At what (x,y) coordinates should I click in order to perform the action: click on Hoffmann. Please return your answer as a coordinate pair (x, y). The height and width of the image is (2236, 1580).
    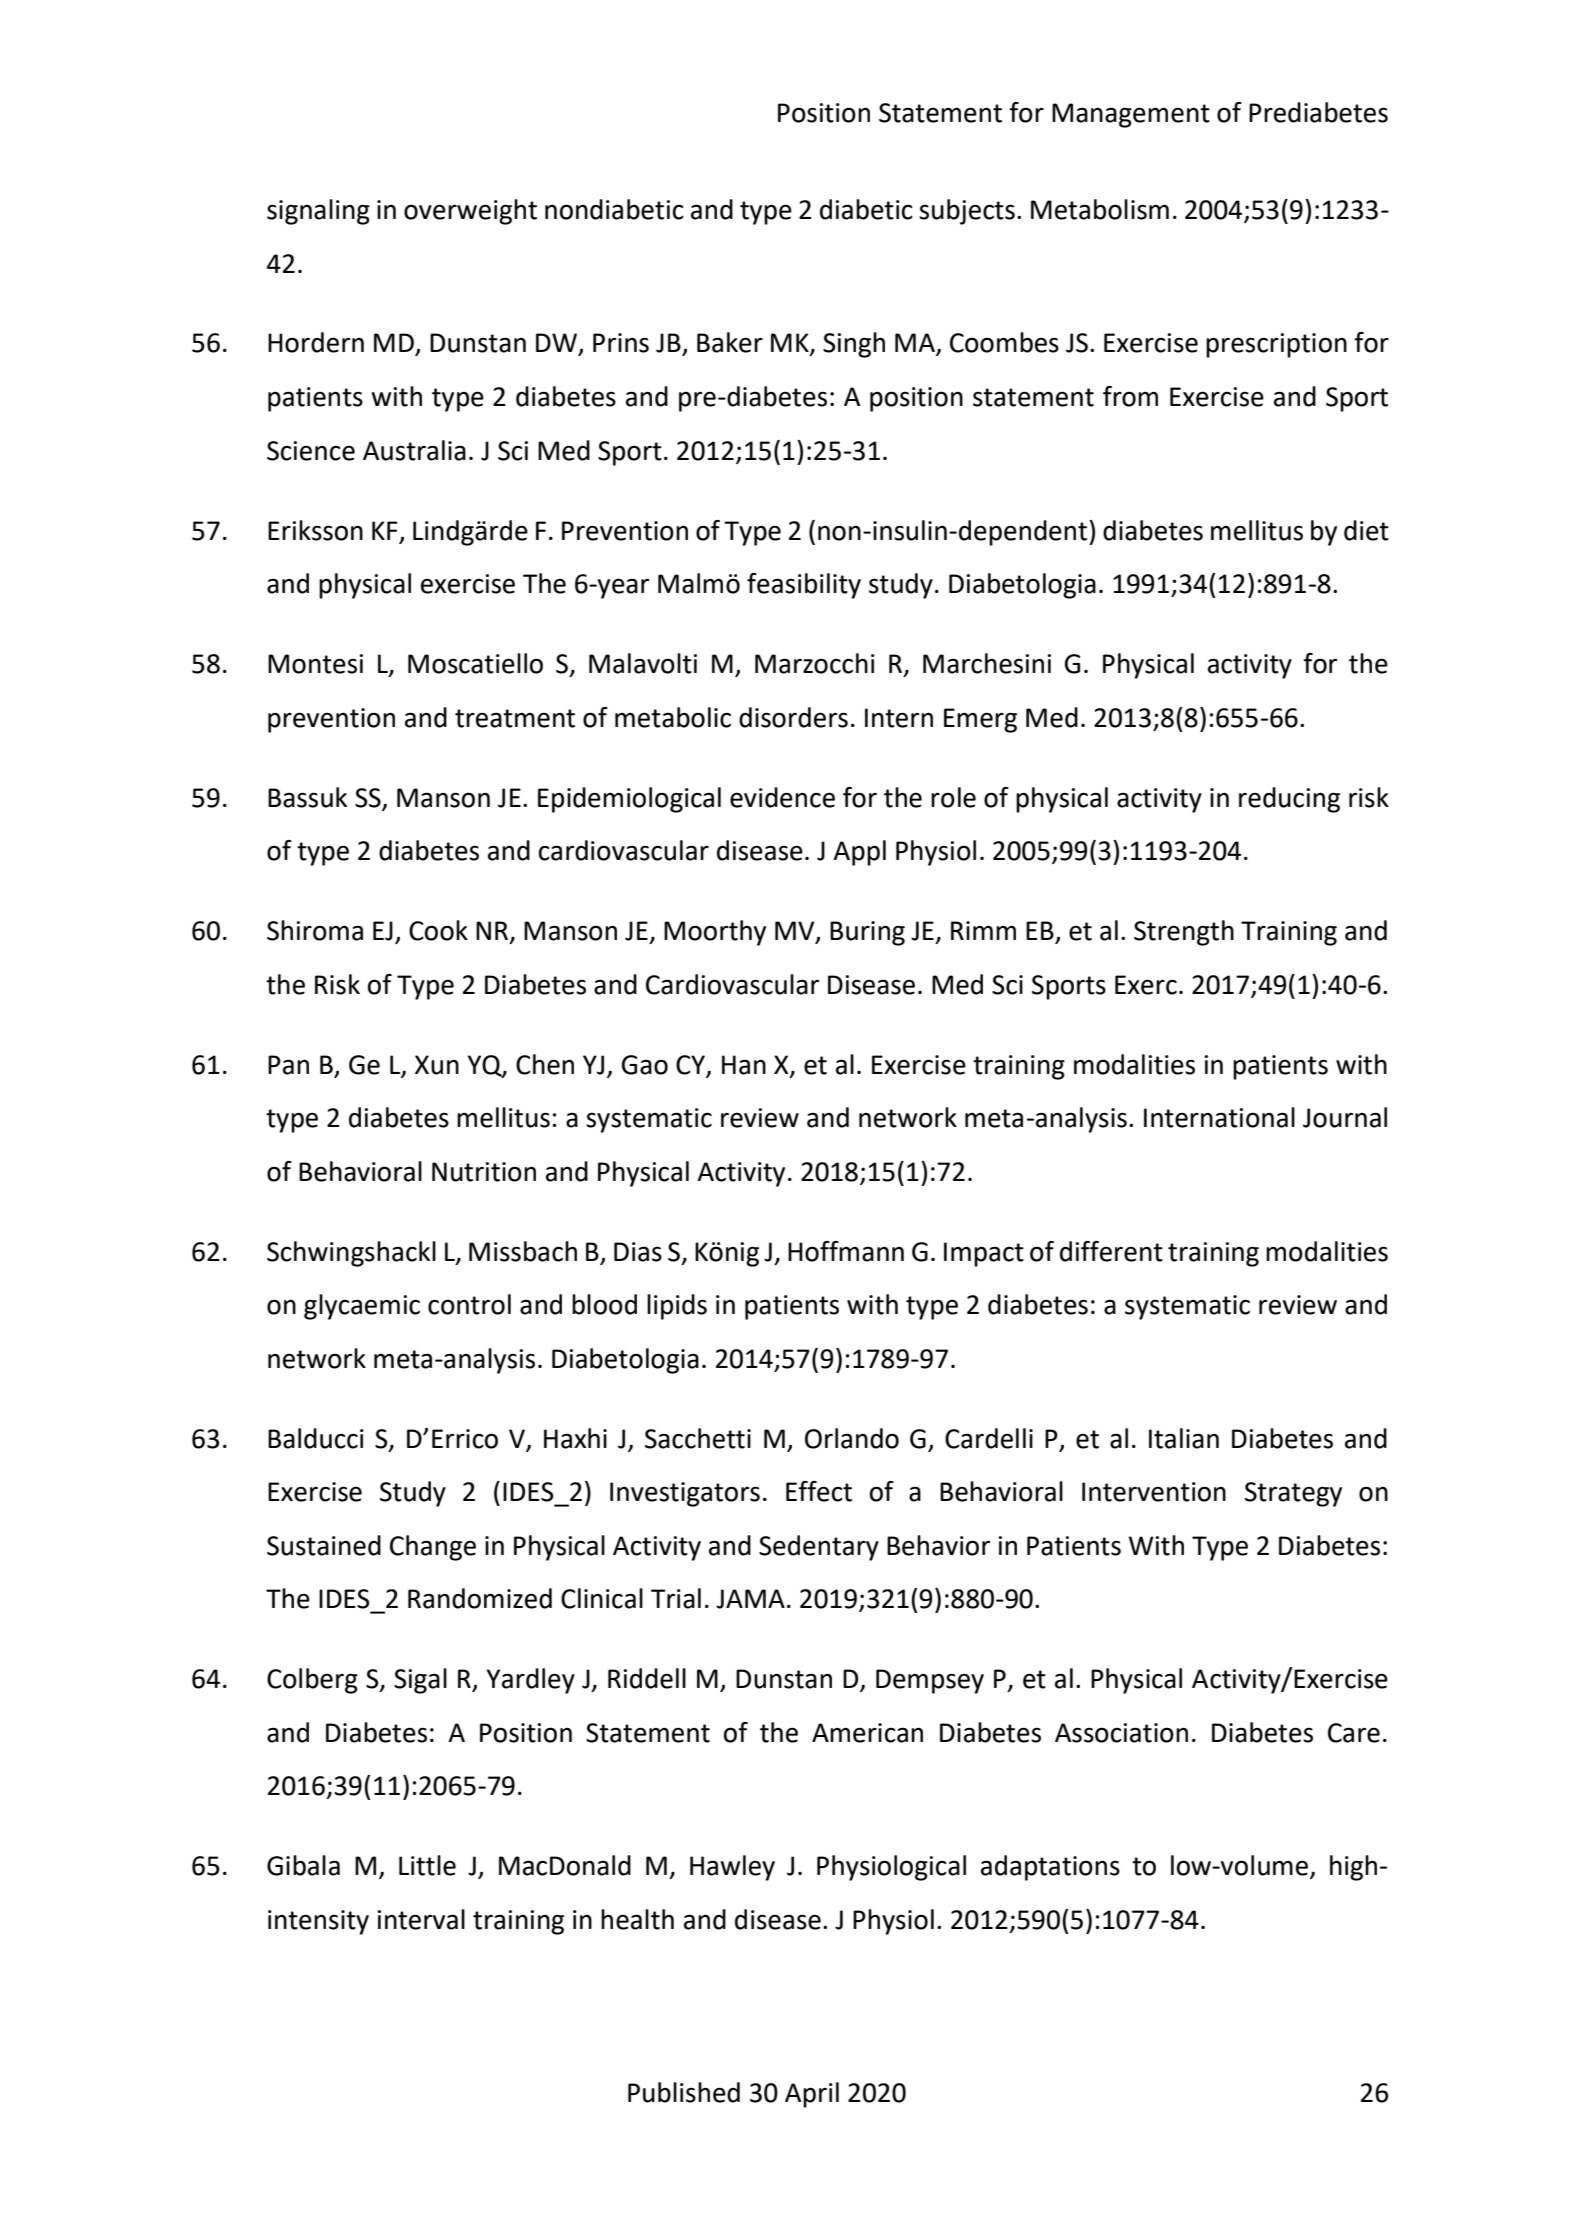
    Looking at the image, I should click on (846, 1251).
